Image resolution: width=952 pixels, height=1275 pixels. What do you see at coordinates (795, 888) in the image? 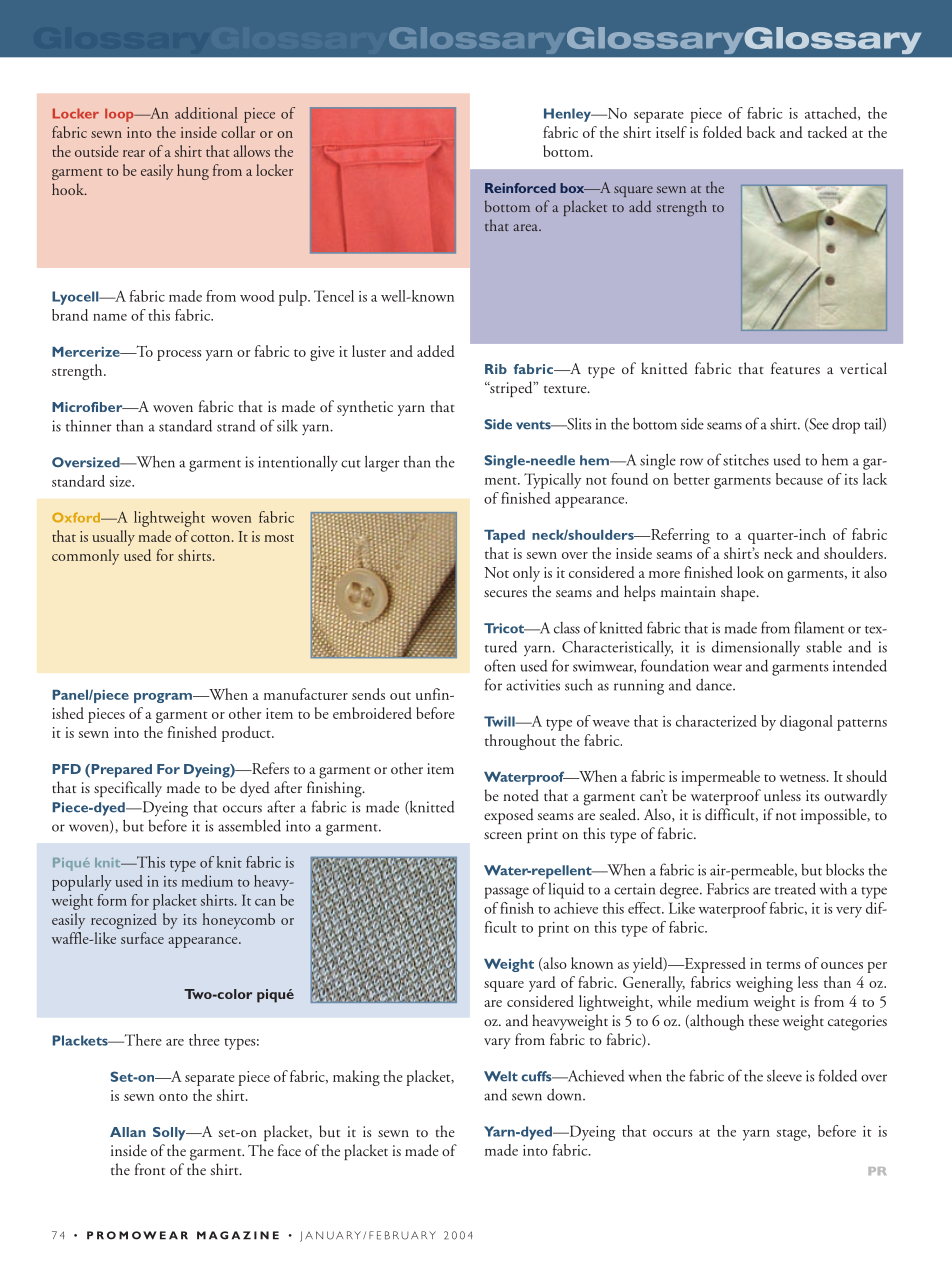
I see `treated` at bounding box center [795, 888].
